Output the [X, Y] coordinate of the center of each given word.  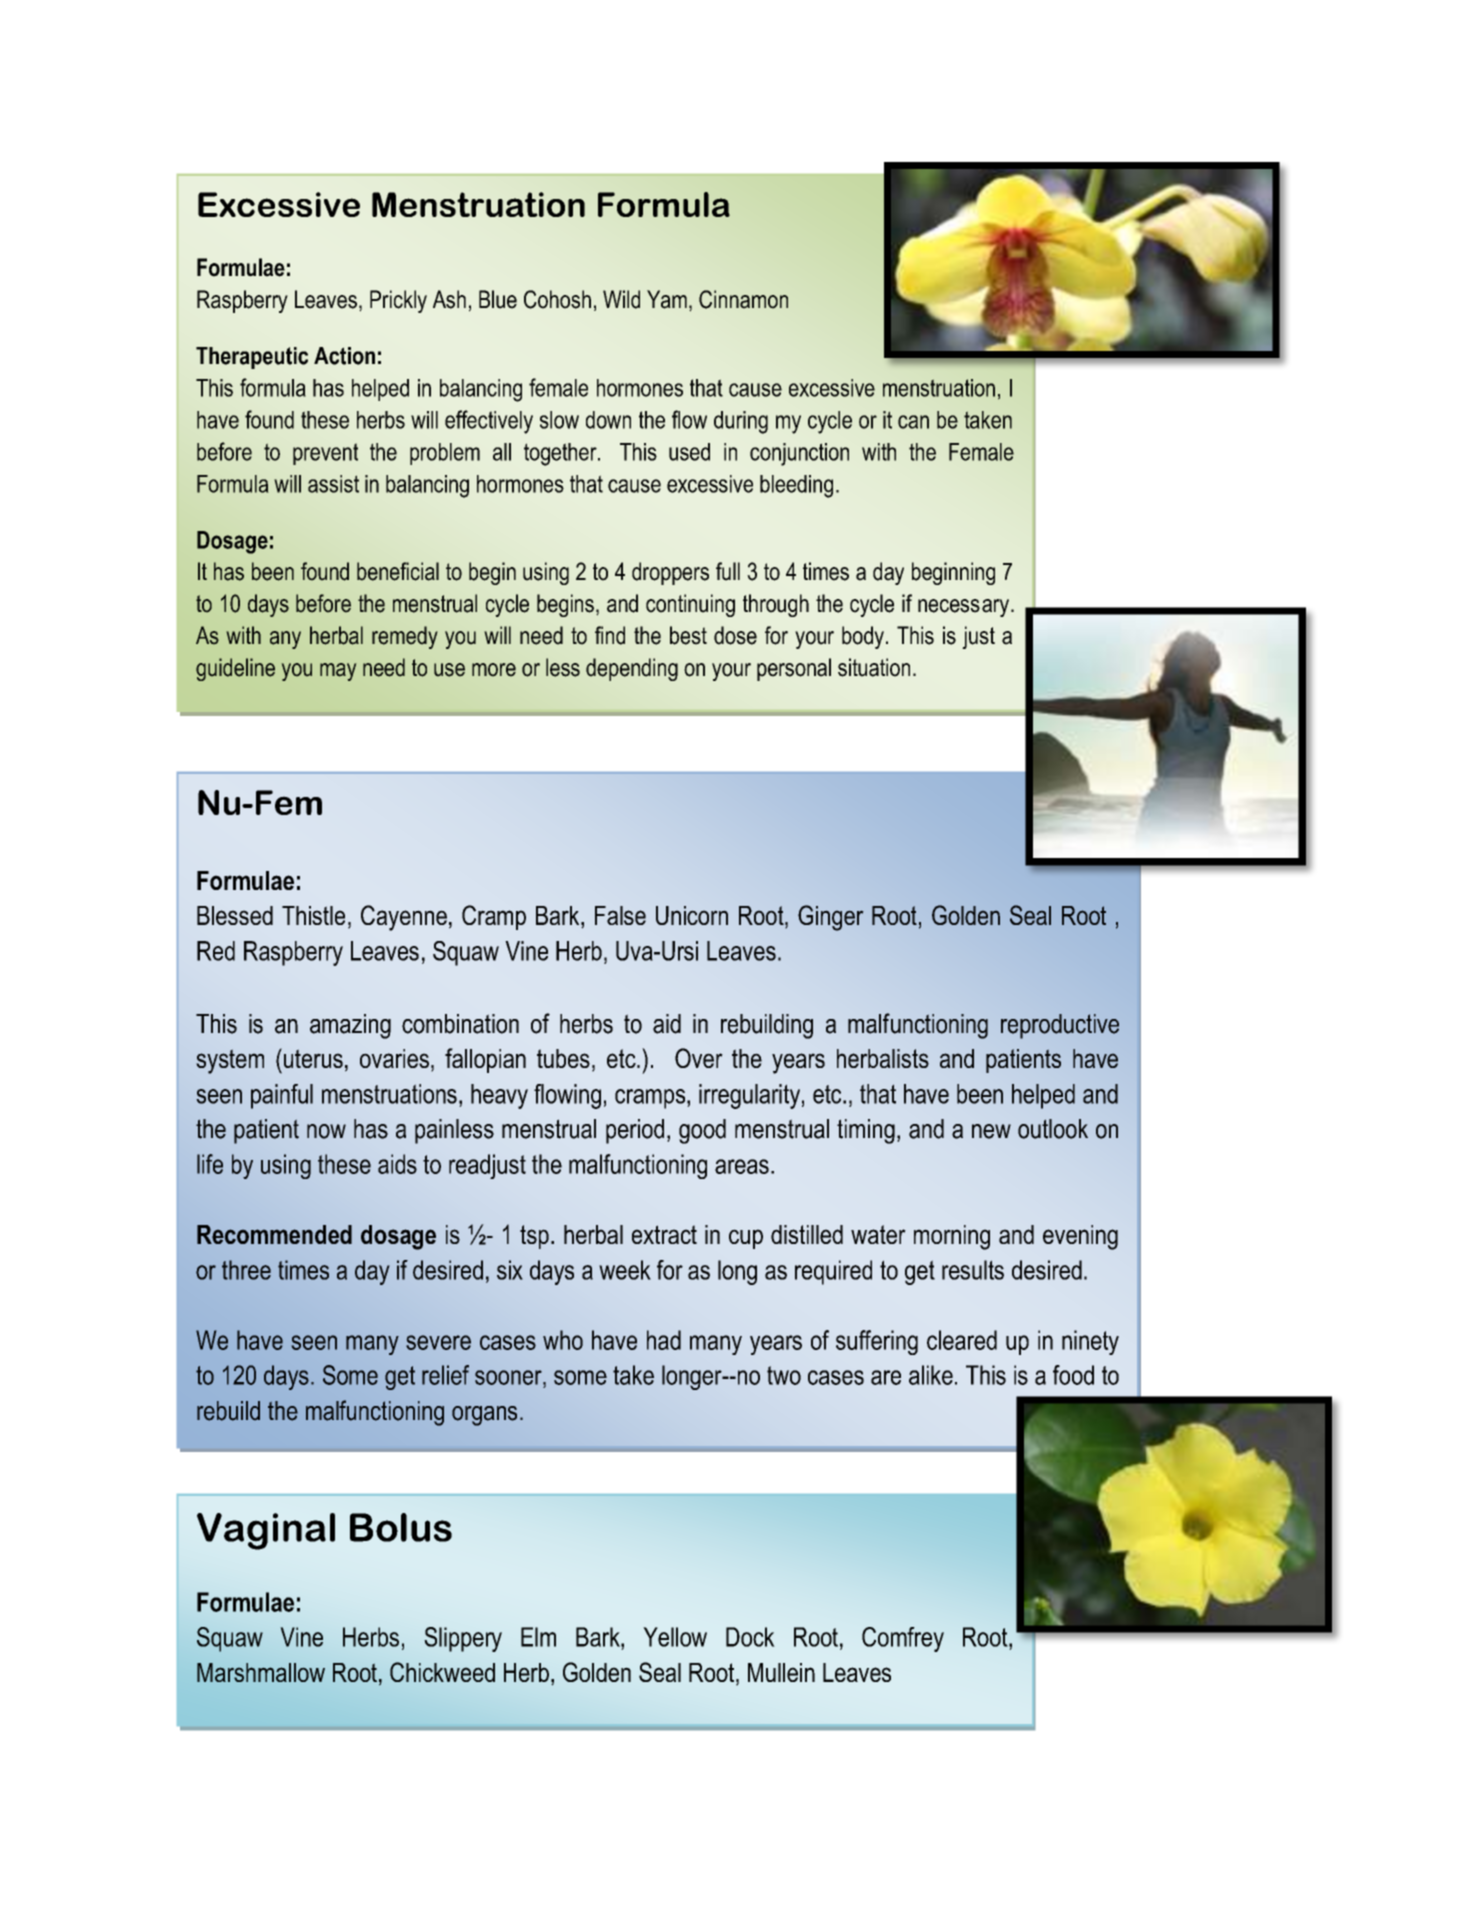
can [913, 422]
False [620, 915]
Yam [667, 299]
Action [344, 356]
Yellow [675, 1637]
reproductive [1060, 1026]
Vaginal [266, 1531]
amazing [350, 1026]
